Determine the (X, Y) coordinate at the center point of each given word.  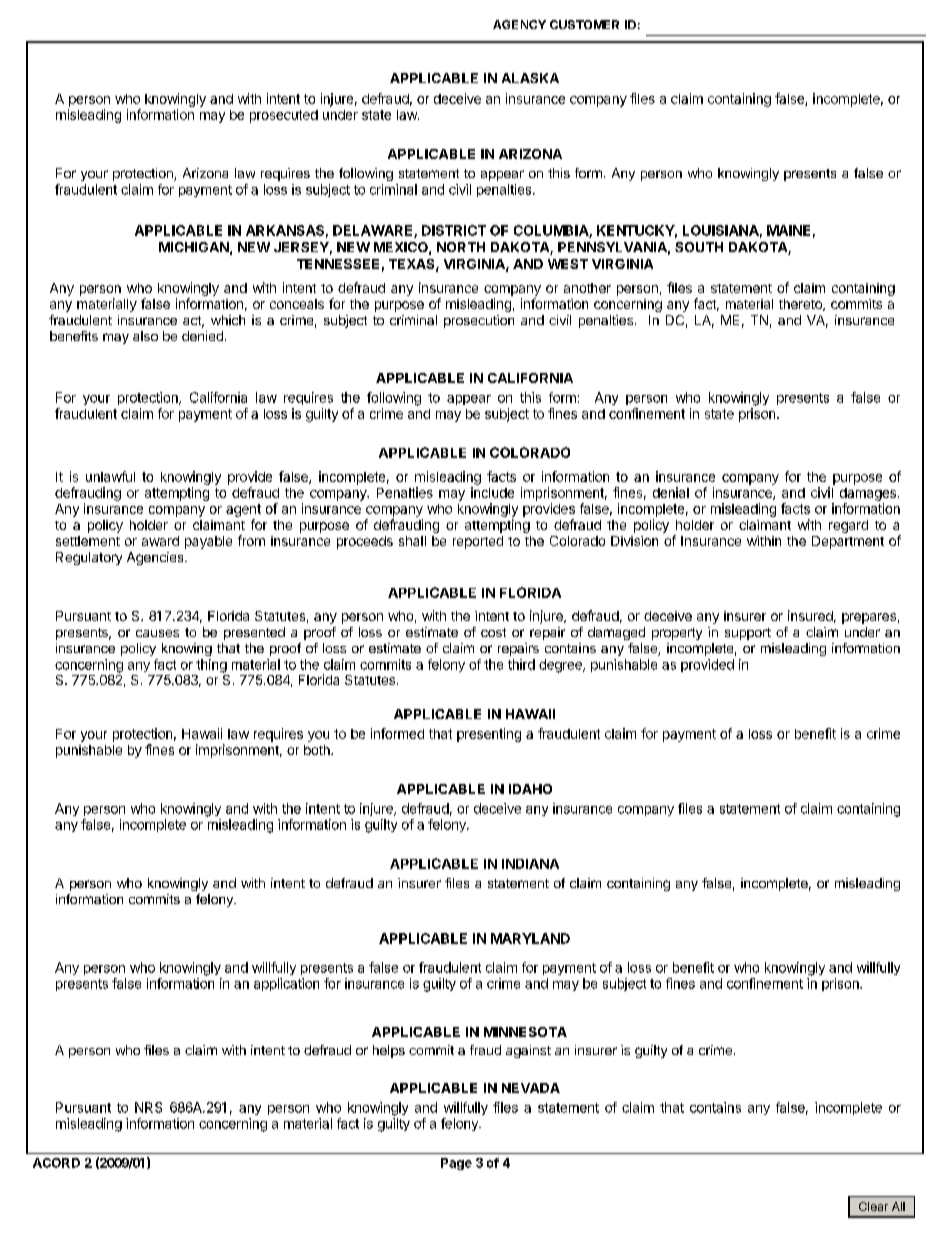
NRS (148, 1107)
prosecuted (284, 116)
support (748, 634)
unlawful (110, 476)
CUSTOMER (584, 24)
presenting (489, 735)
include (492, 492)
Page (456, 1164)
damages (868, 494)
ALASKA (530, 78)
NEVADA (531, 1088)
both (318, 750)
